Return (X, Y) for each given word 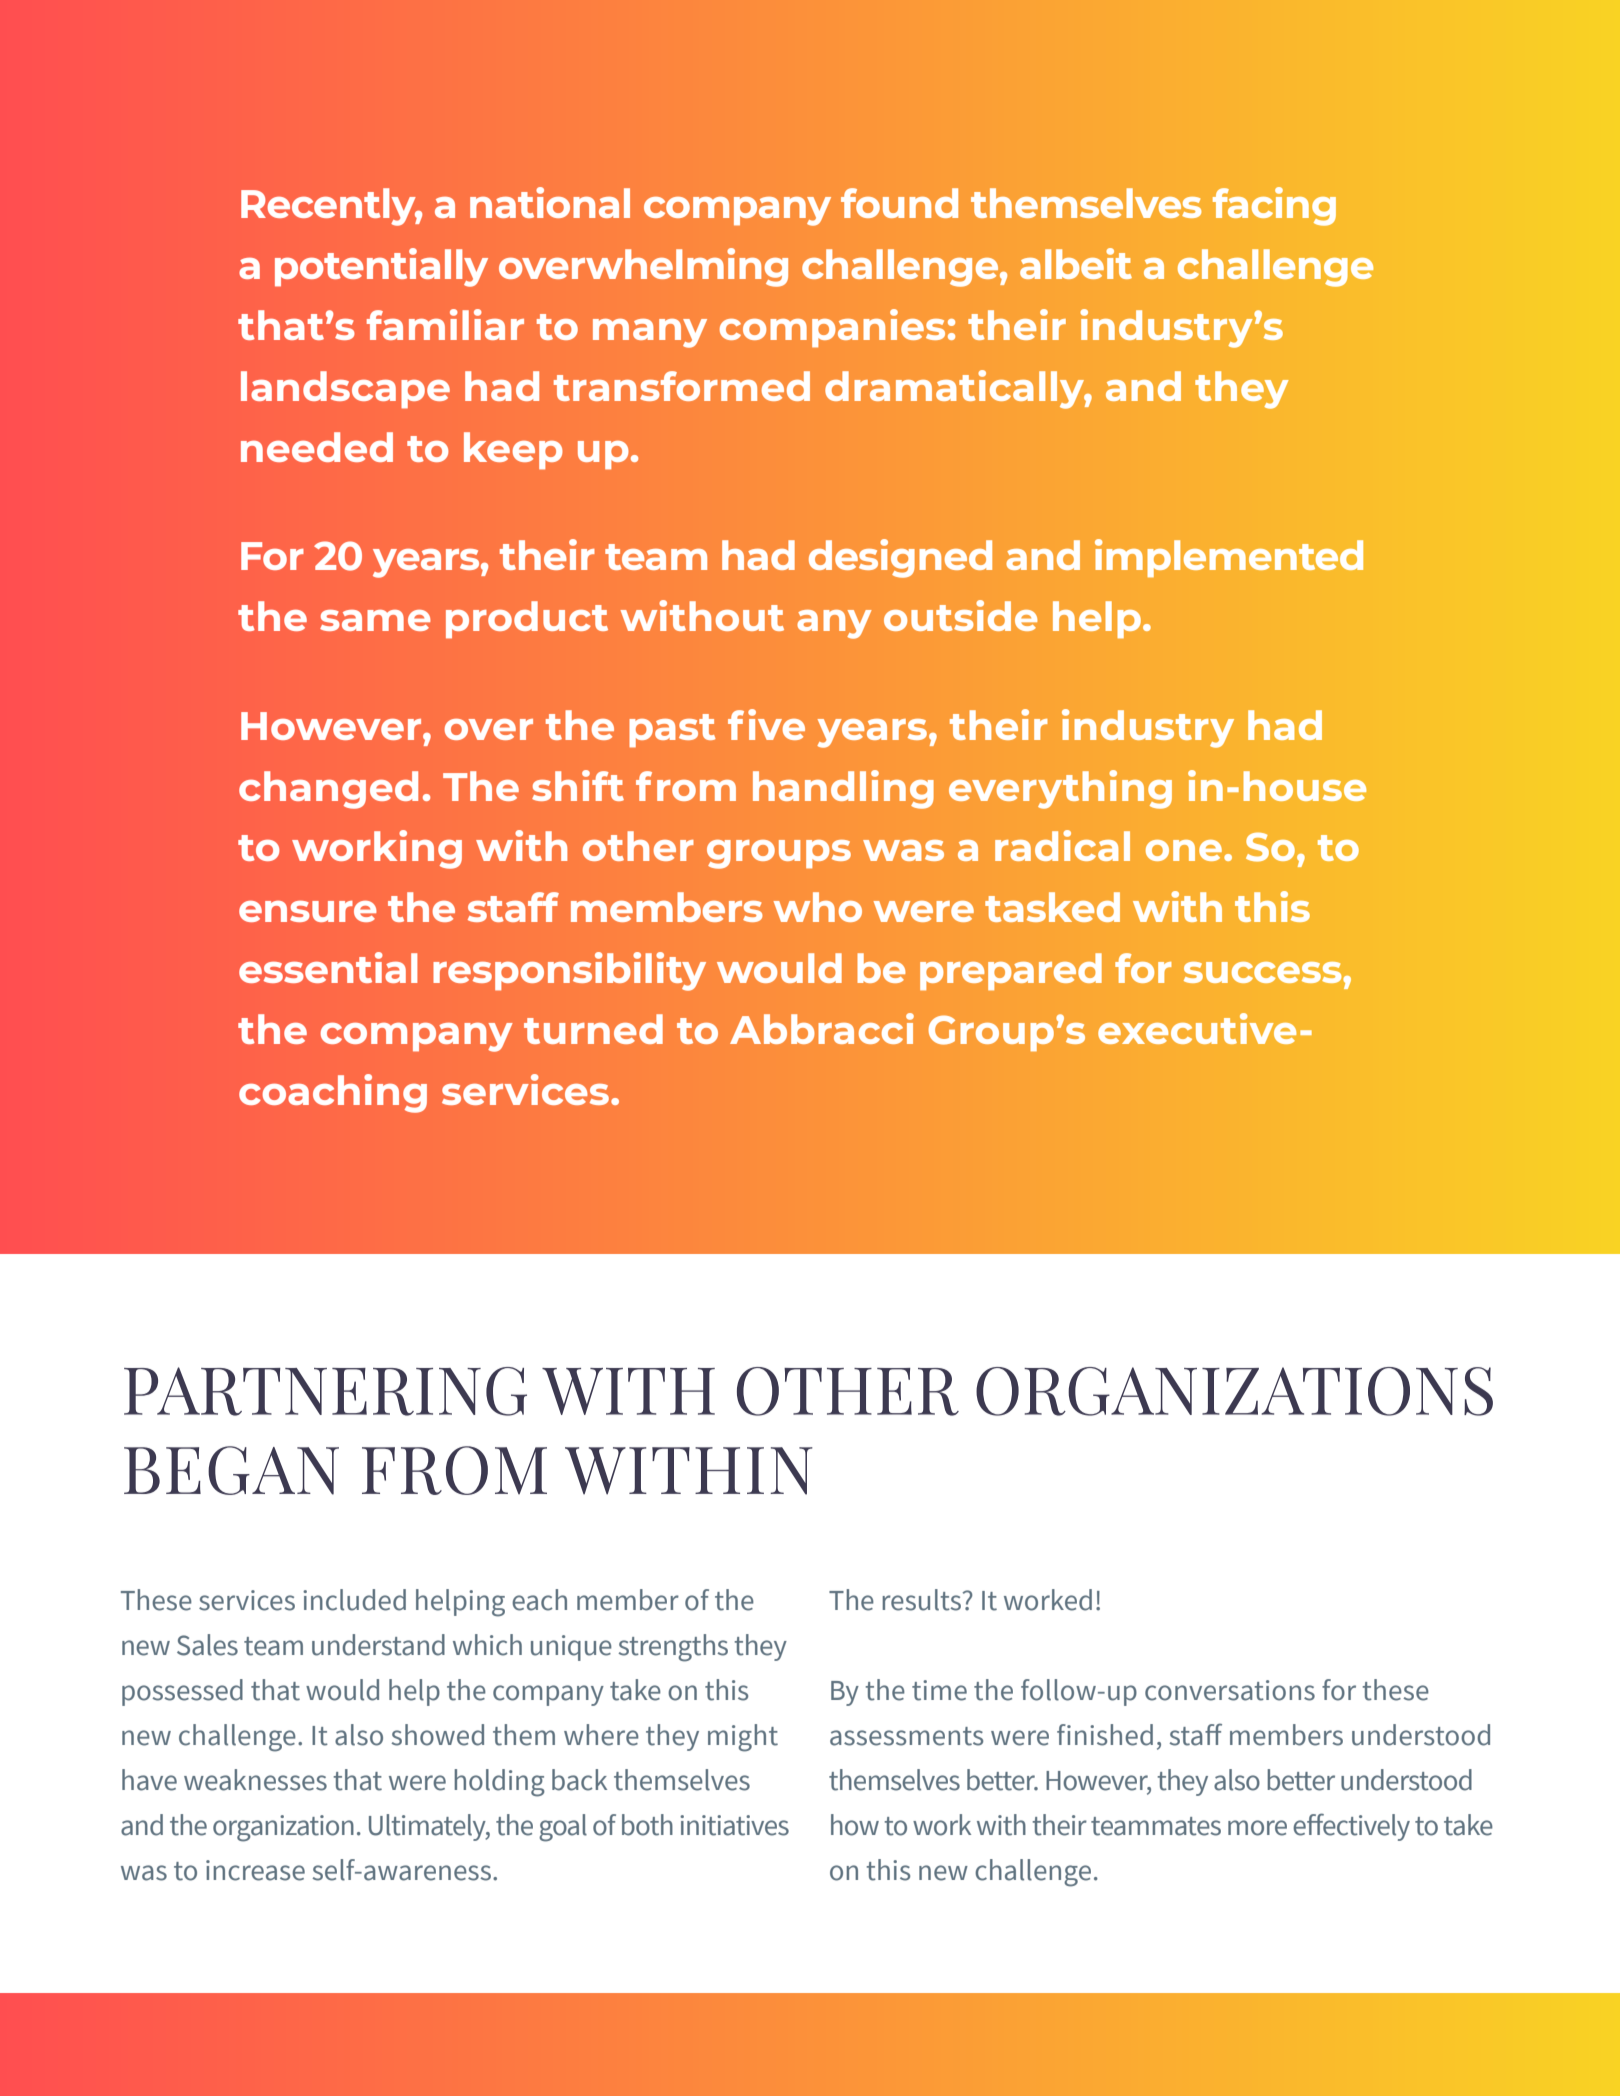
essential (328, 967)
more (1257, 1828)
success (1264, 972)
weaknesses (255, 1780)
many (650, 333)
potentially (381, 267)
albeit (1076, 263)
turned (593, 1029)
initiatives (734, 1825)
